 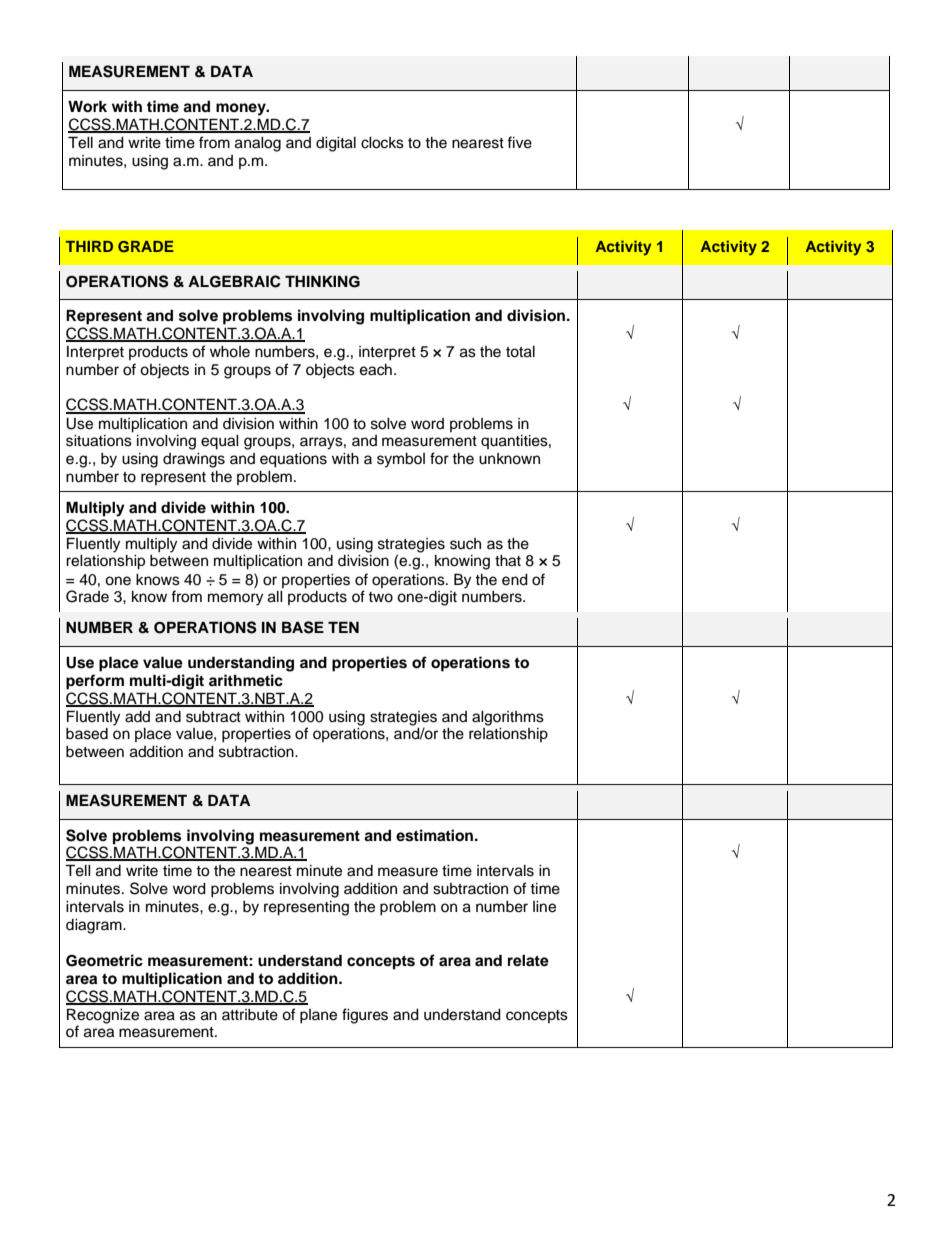 What do you see at coordinates (87, 106) in the image?
I see `Work` at bounding box center [87, 106].
